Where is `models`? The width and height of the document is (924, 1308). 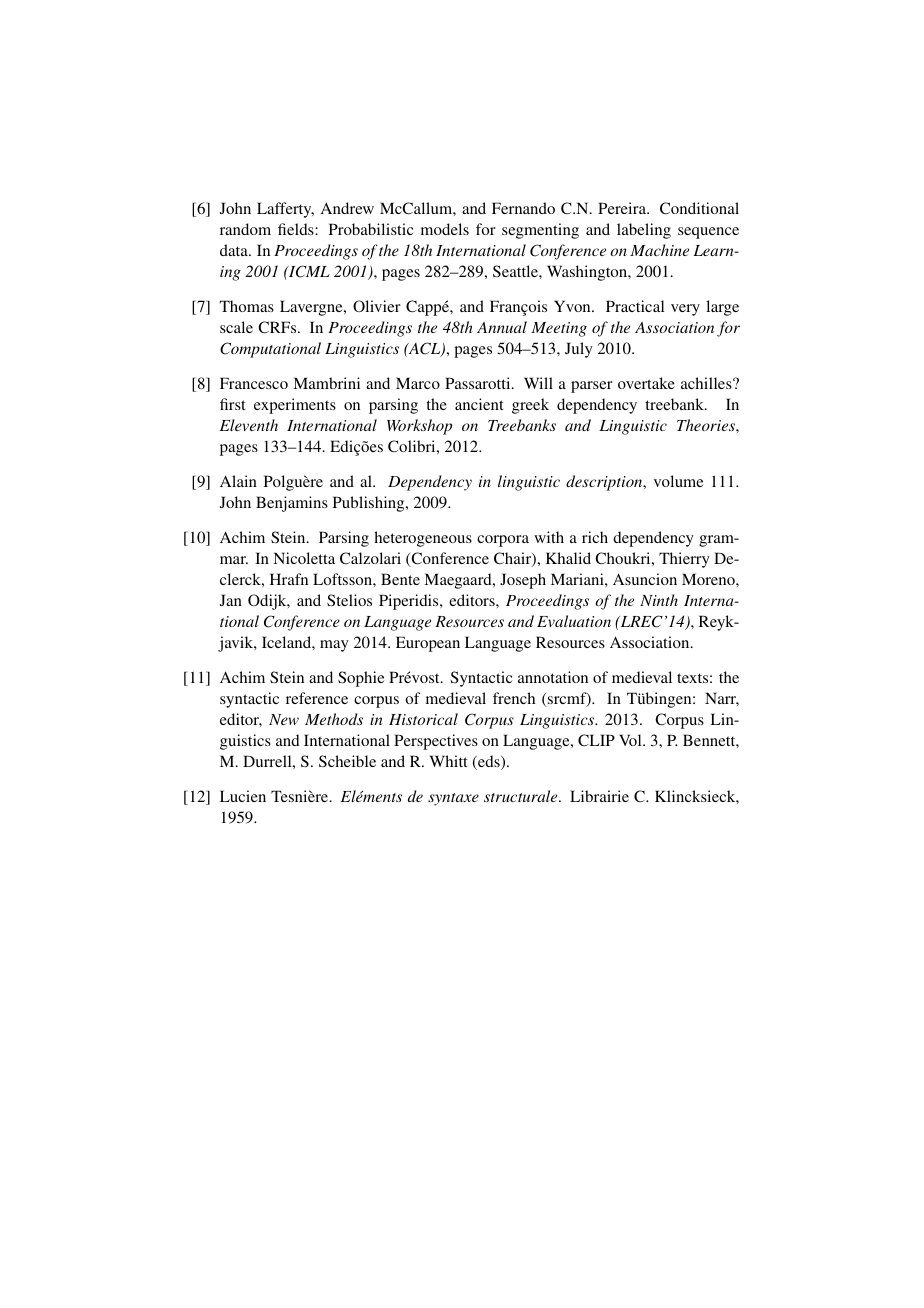
models is located at coordinates (445, 229).
